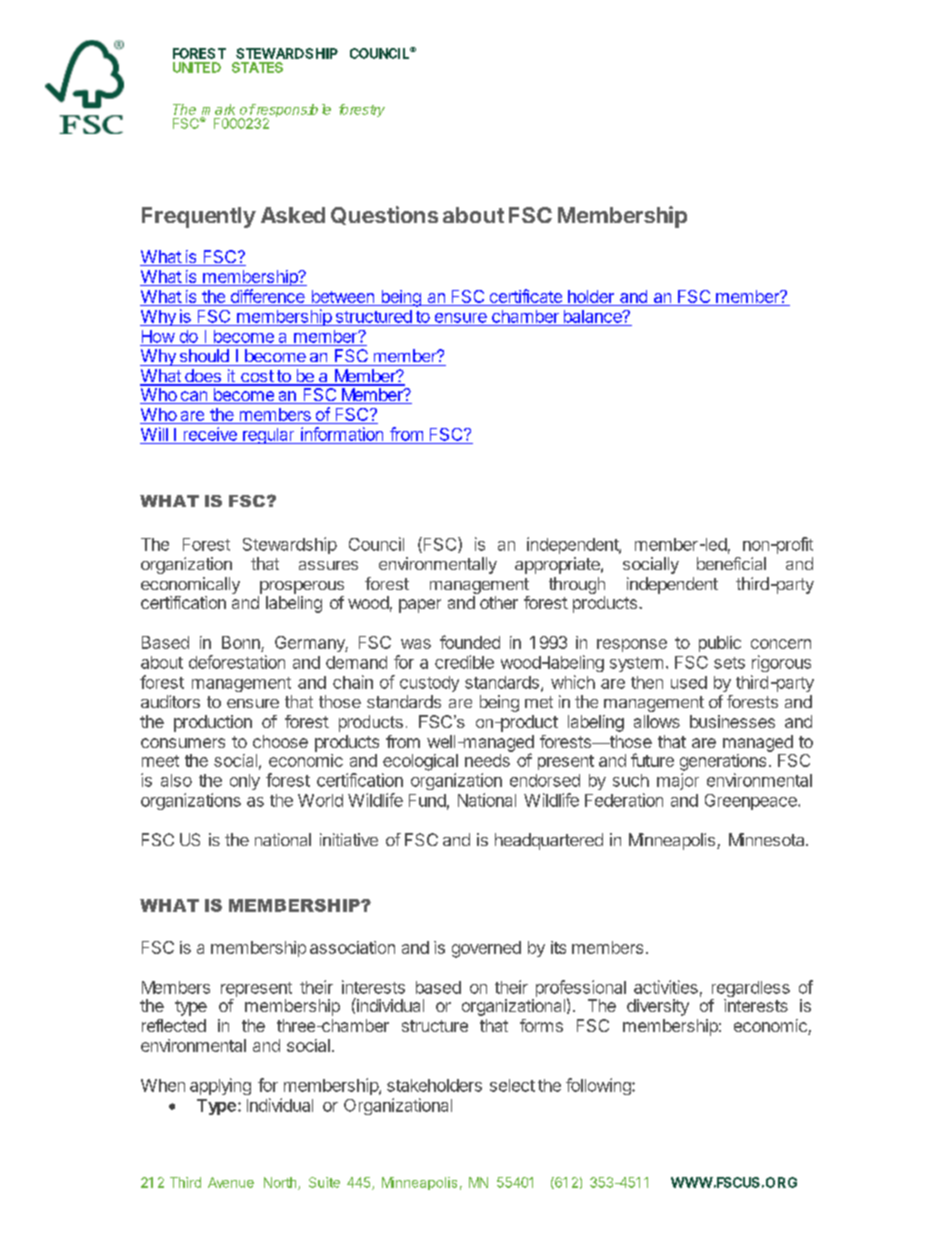 The height and width of the screenshot is (1233, 952). I want to click on Bonn, so click(241, 642).
